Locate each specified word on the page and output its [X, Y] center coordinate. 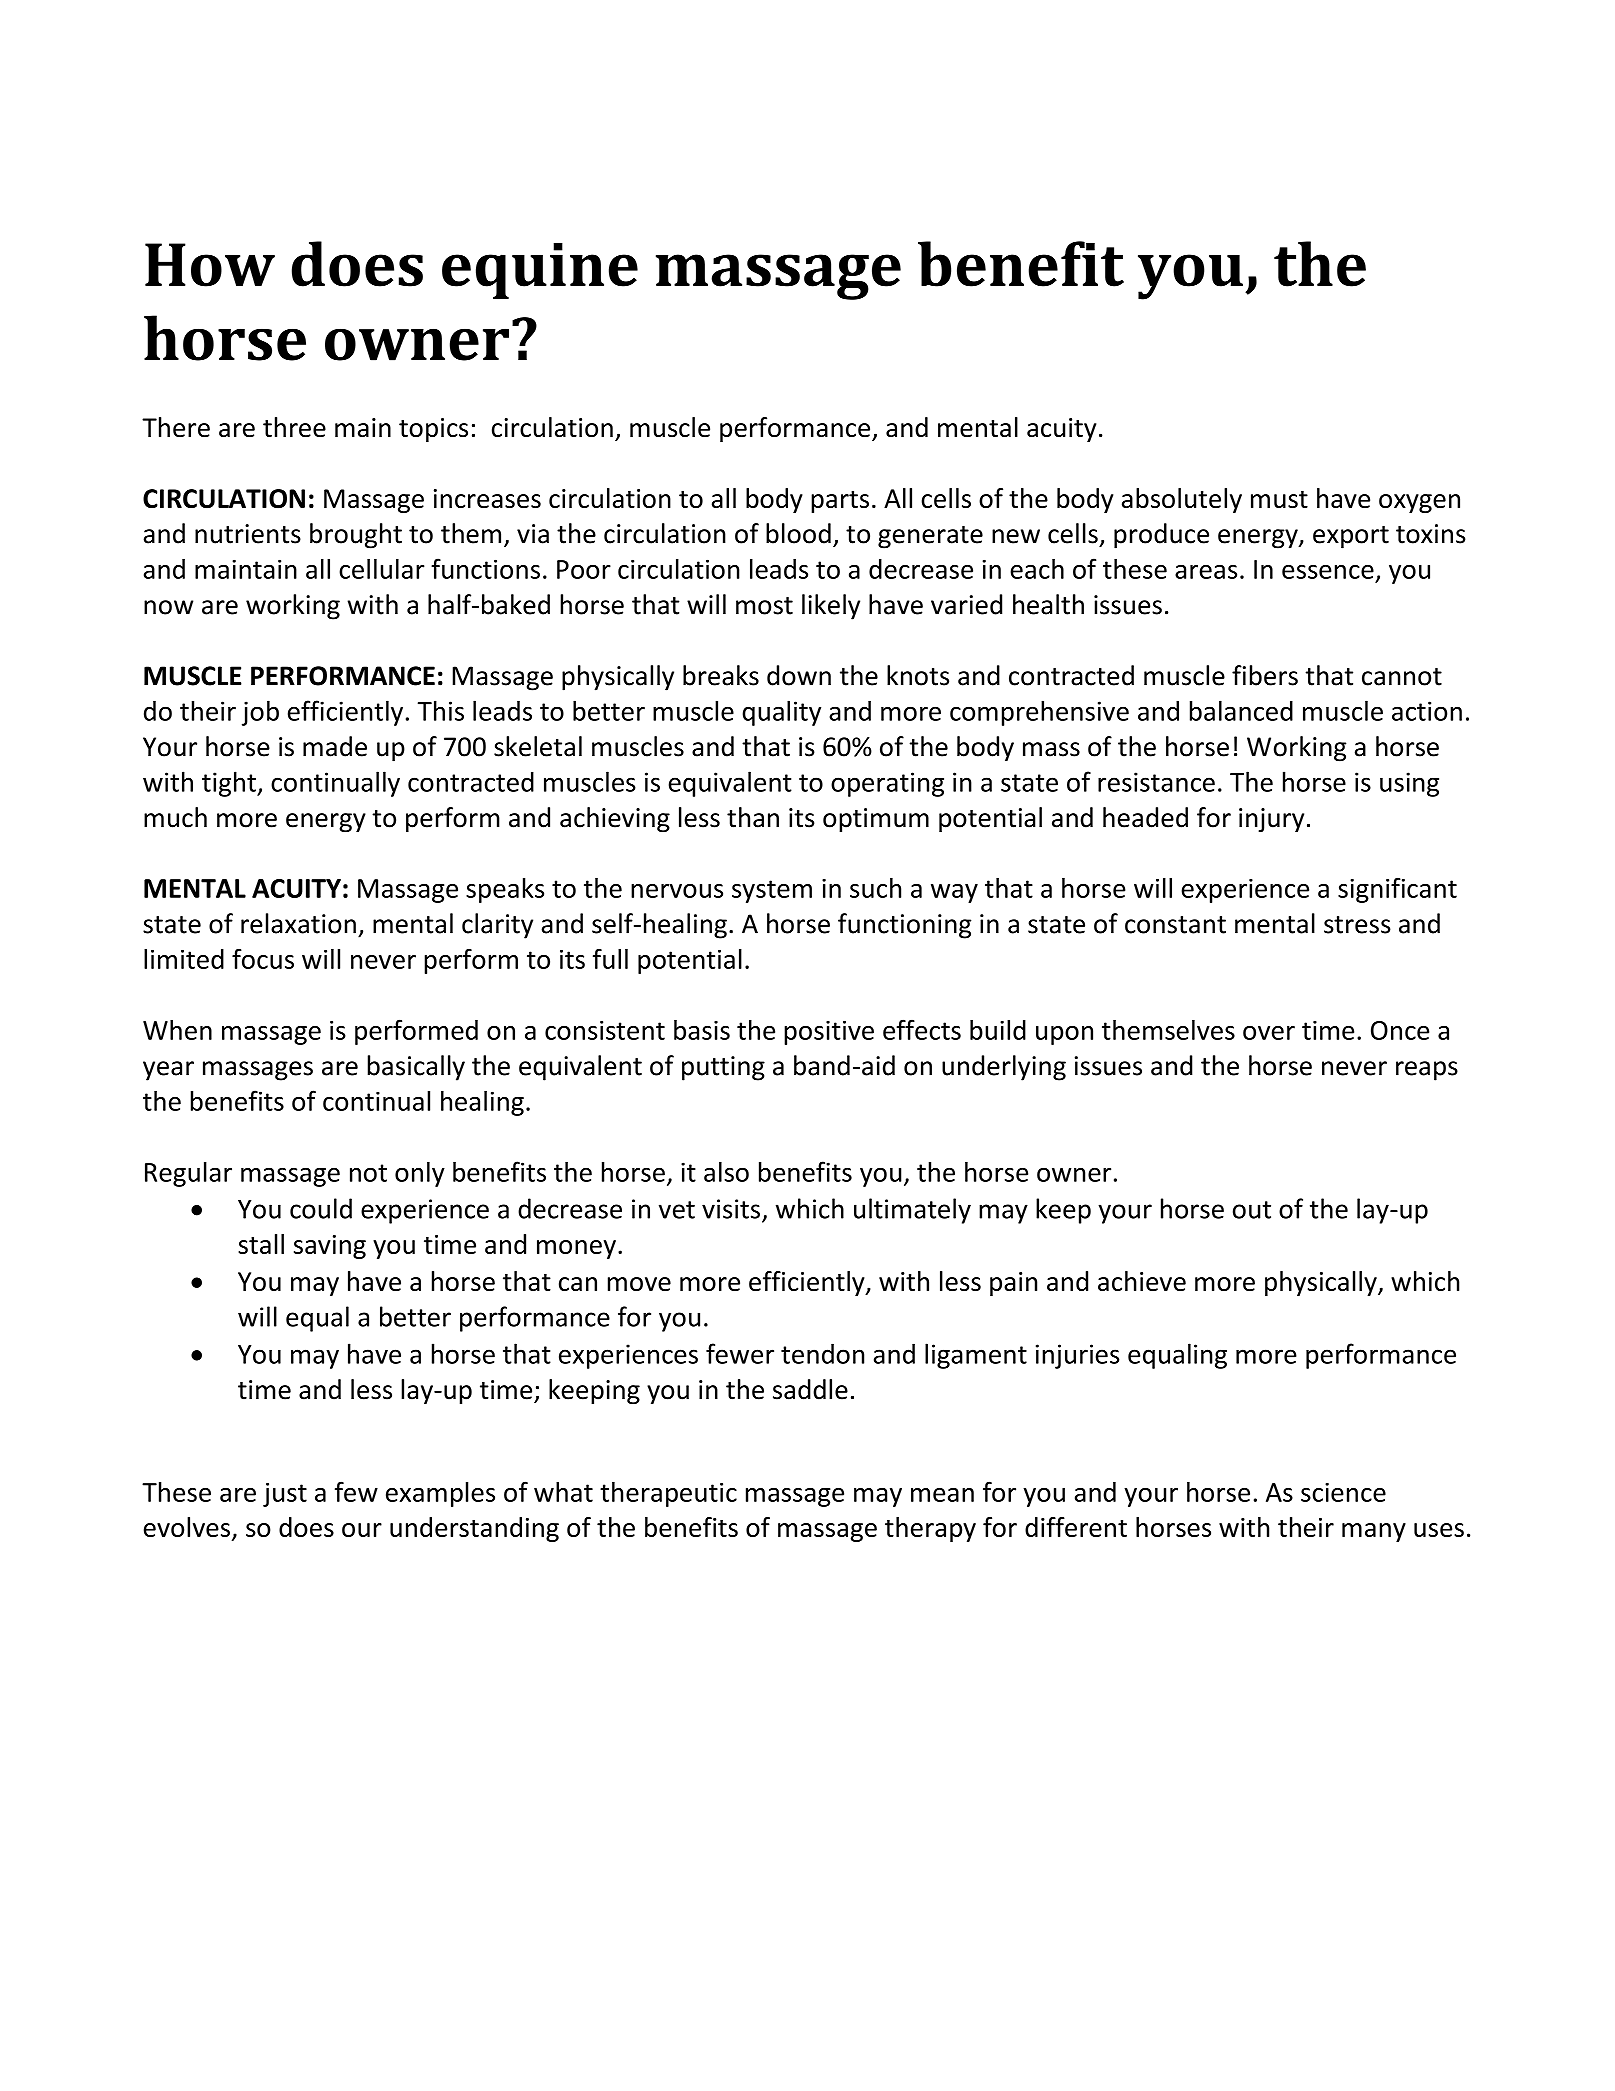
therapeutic [668, 1494]
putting [723, 1068]
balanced [1241, 710]
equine [540, 270]
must [1279, 499]
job [260, 713]
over [1269, 1033]
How [210, 265]
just [285, 1494]
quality [781, 713]
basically [416, 1068]
